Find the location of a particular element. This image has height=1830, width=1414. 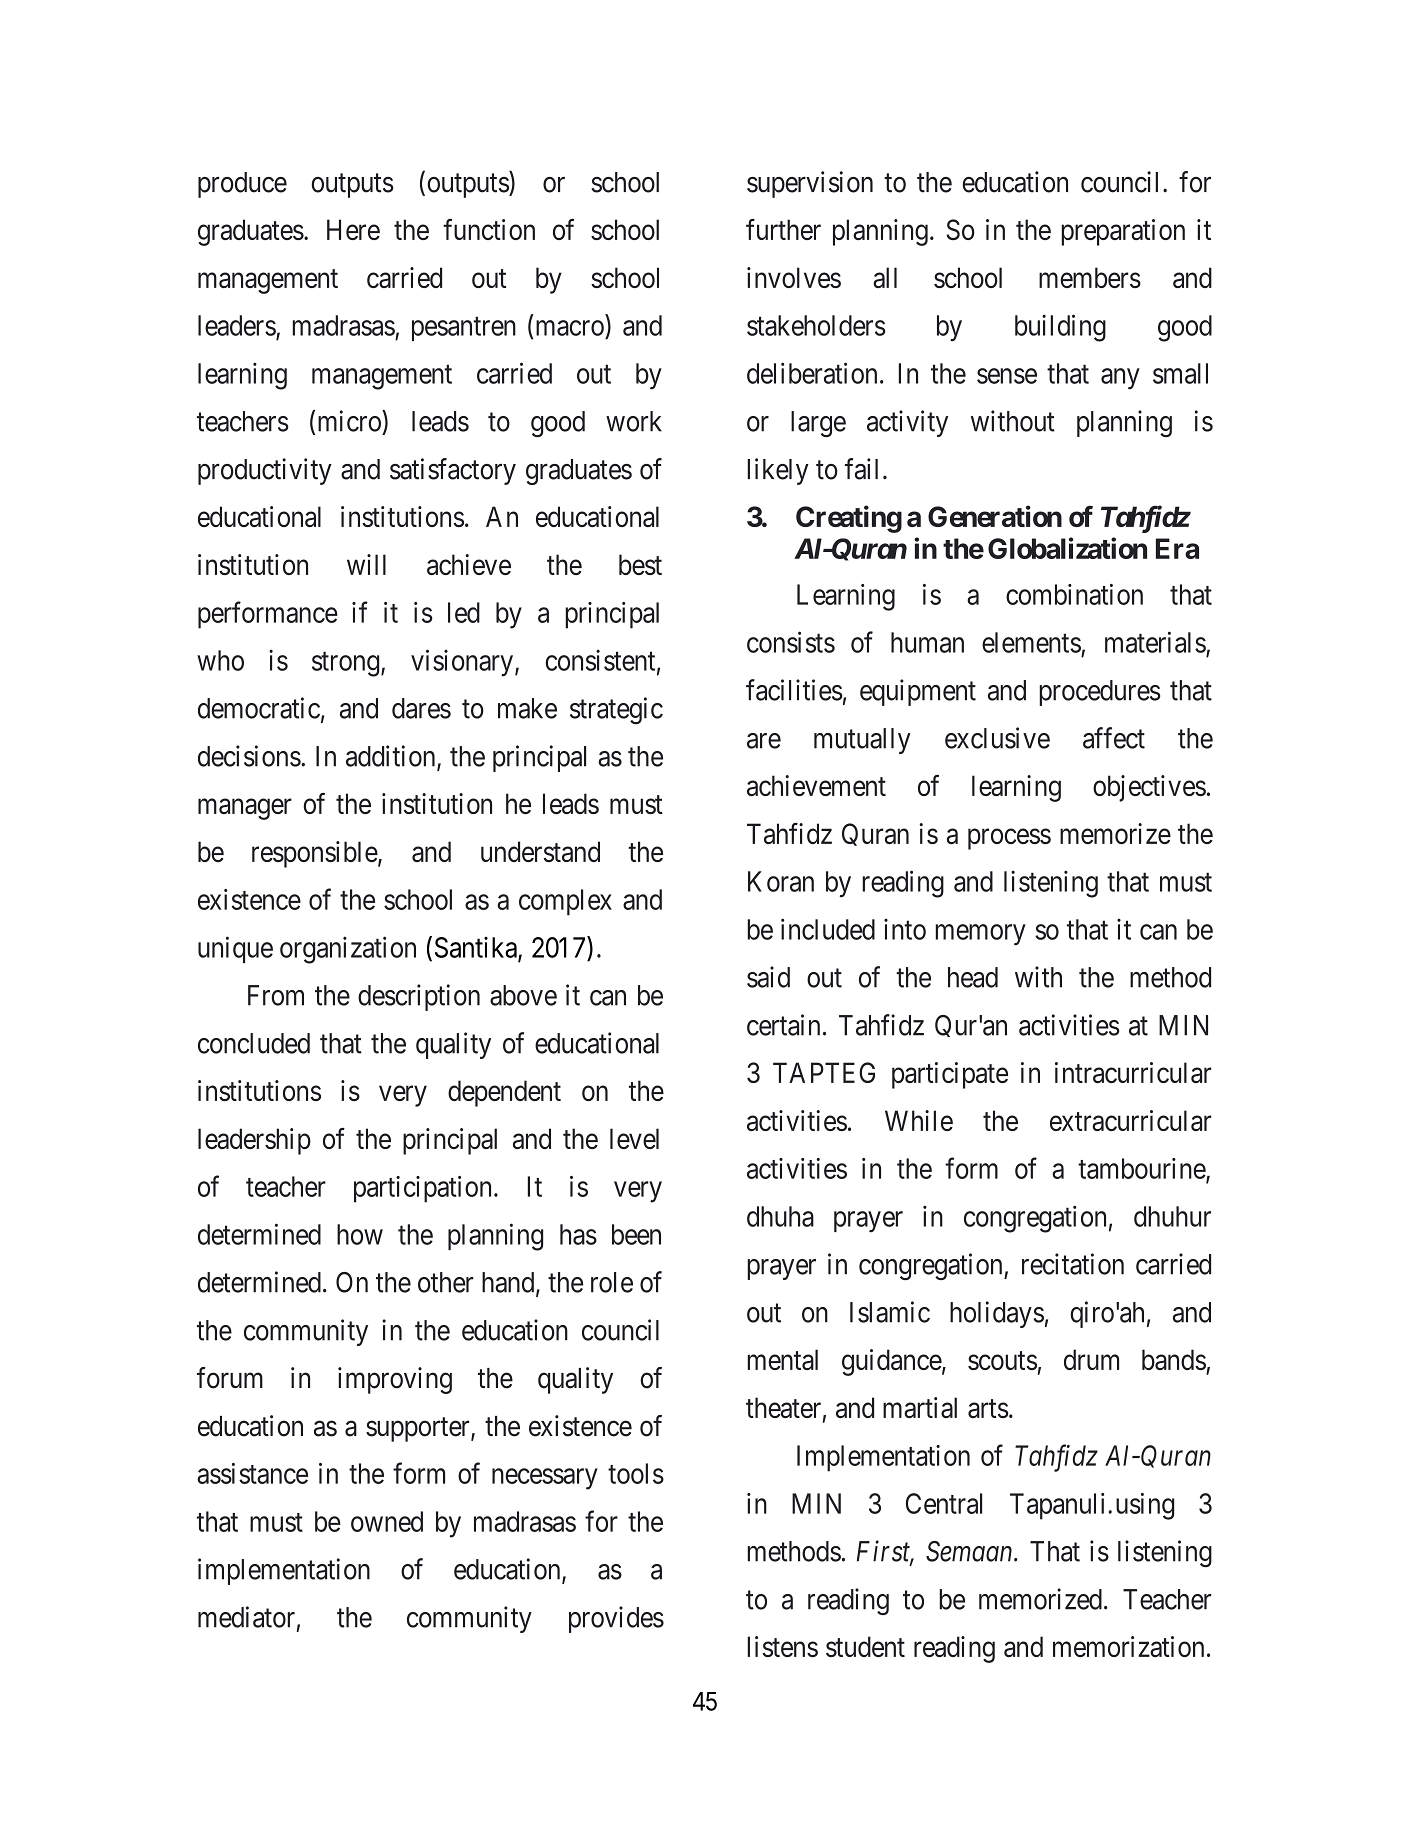

further is located at coordinates (783, 229).
